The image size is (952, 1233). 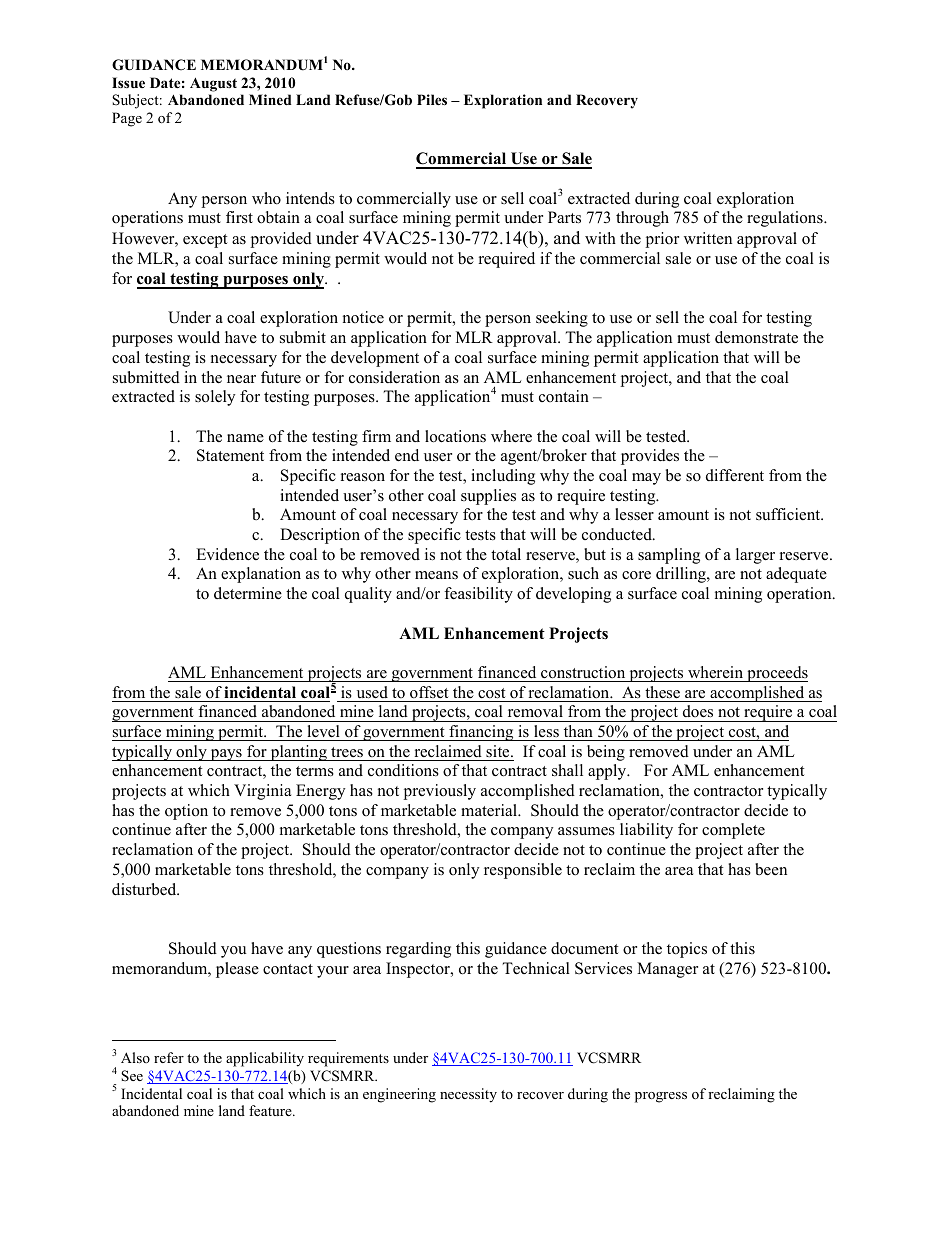 What do you see at coordinates (213, 85) in the screenshot?
I see `August` at bounding box center [213, 85].
